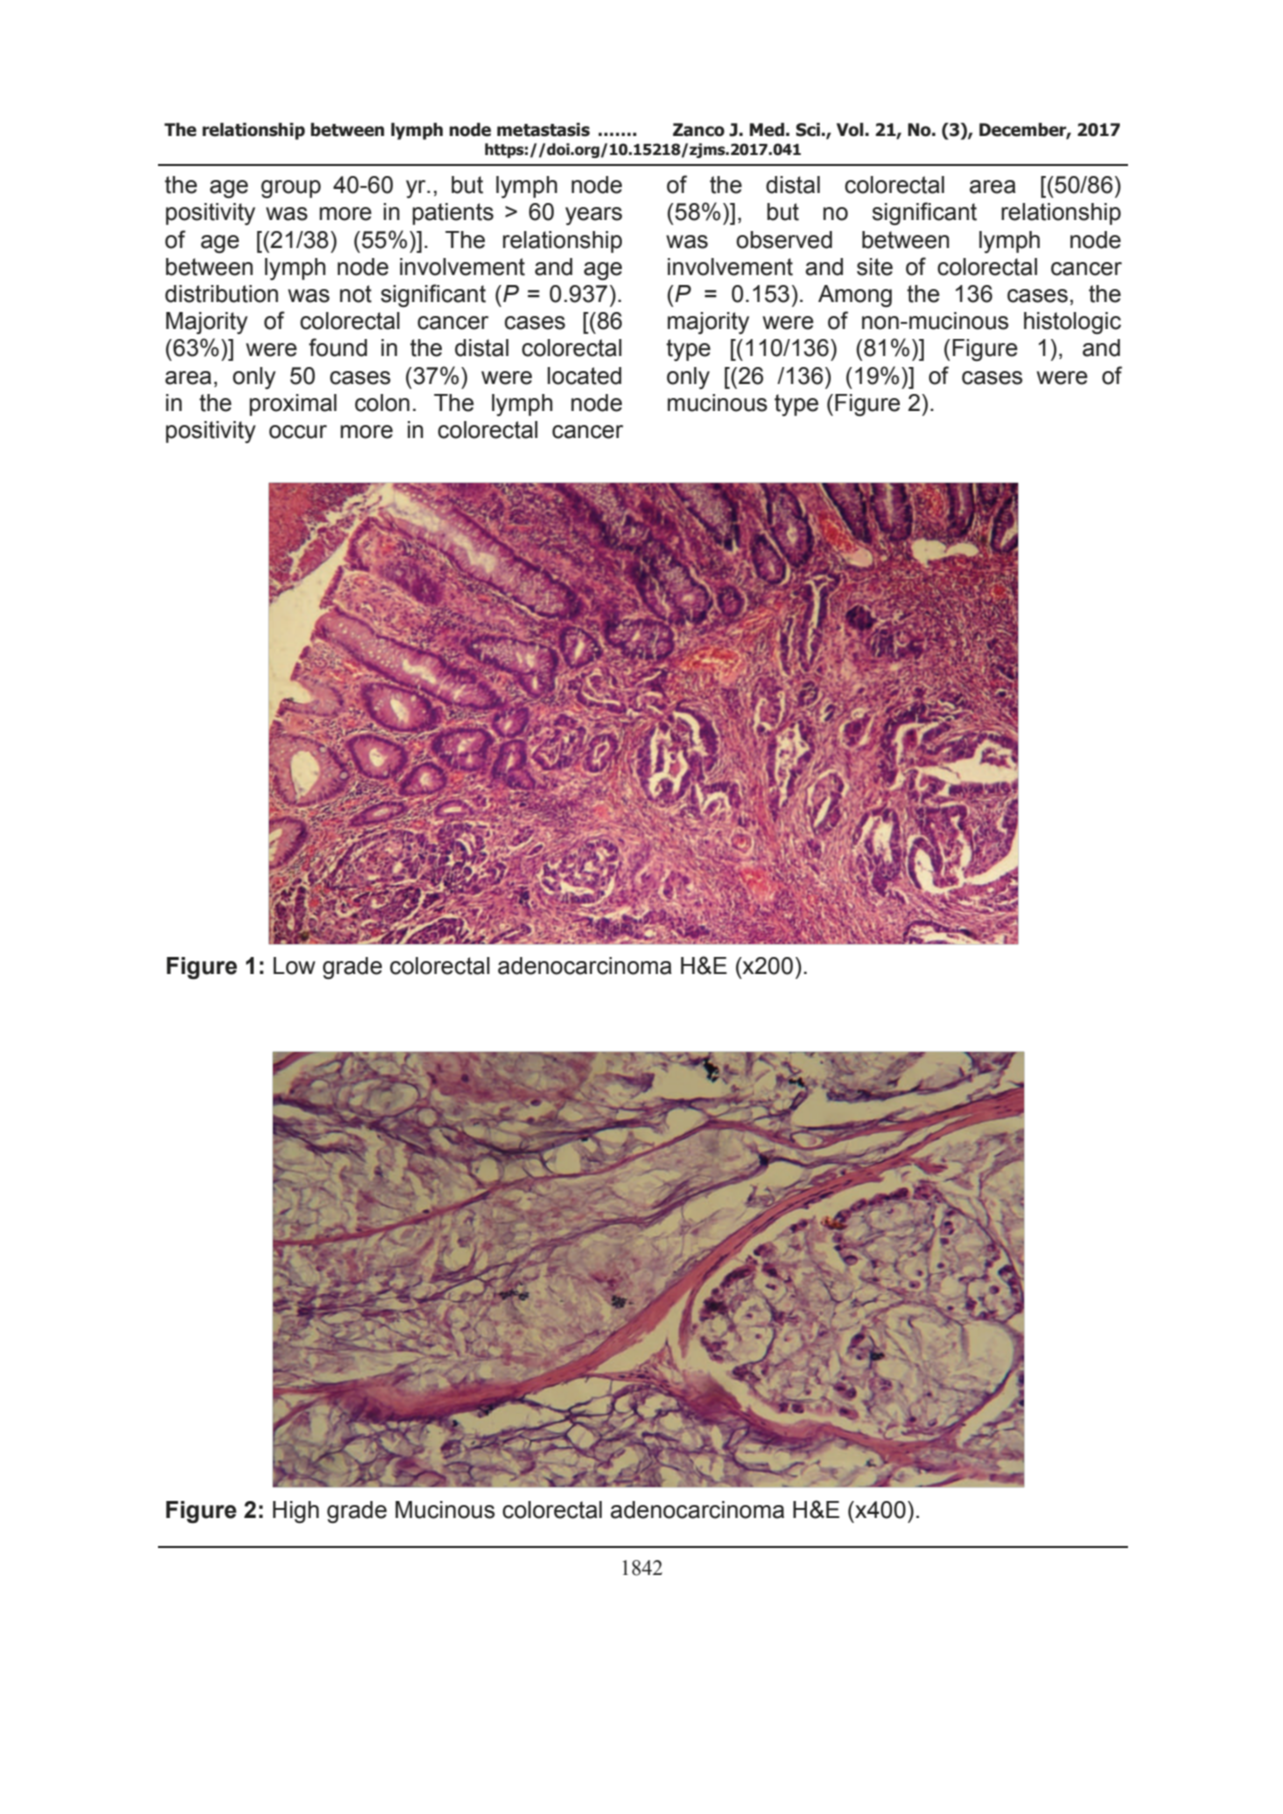  I want to click on Low, so click(294, 966).
